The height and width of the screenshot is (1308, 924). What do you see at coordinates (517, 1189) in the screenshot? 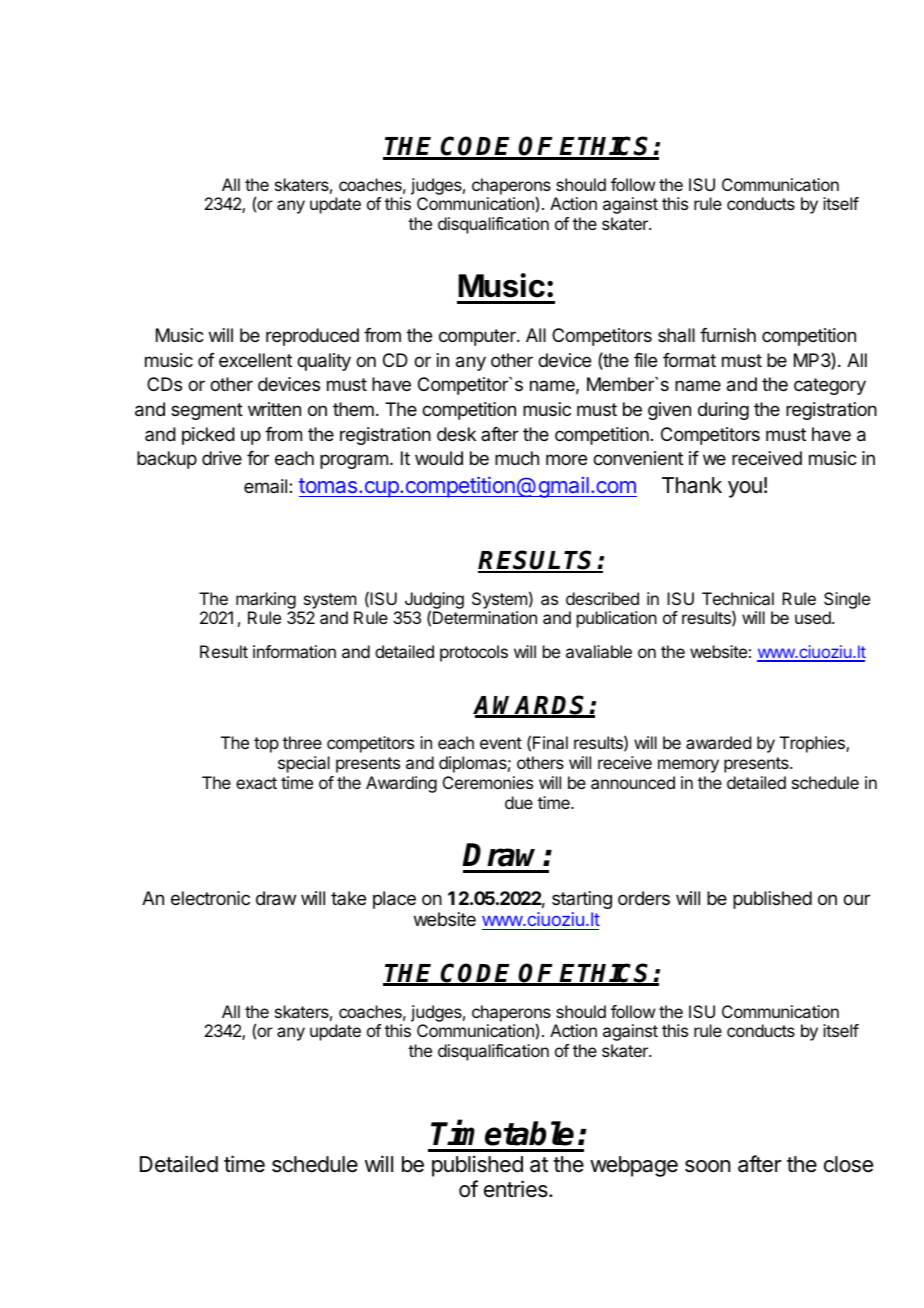
I see `entries` at bounding box center [517, 1189].
